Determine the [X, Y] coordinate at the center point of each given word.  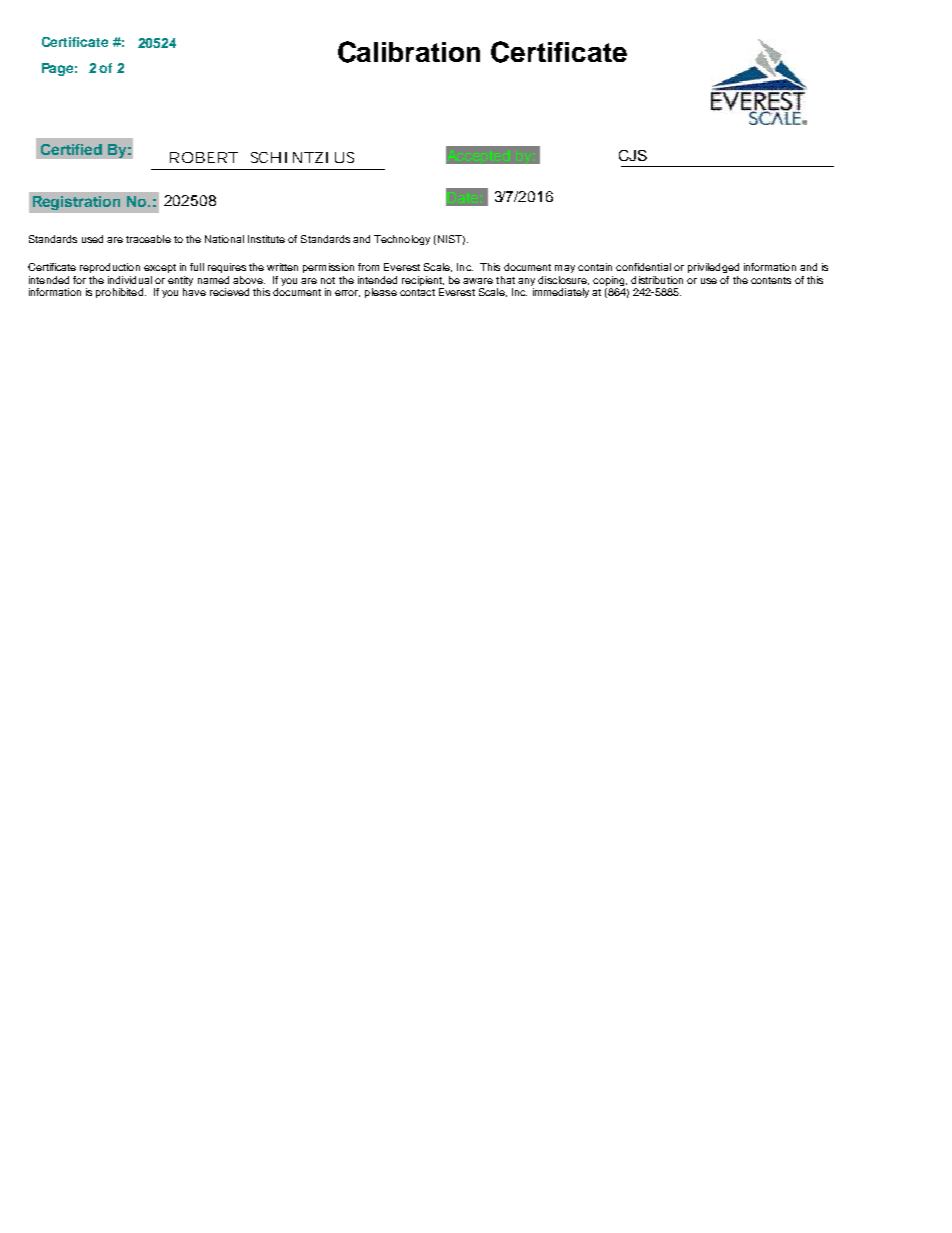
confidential [643, 267]
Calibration [409, 52]
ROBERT [204, 157]
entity [180, 282]
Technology [402, 240]
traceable [148, 239]
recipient [423, 281]
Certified [71, 149]
